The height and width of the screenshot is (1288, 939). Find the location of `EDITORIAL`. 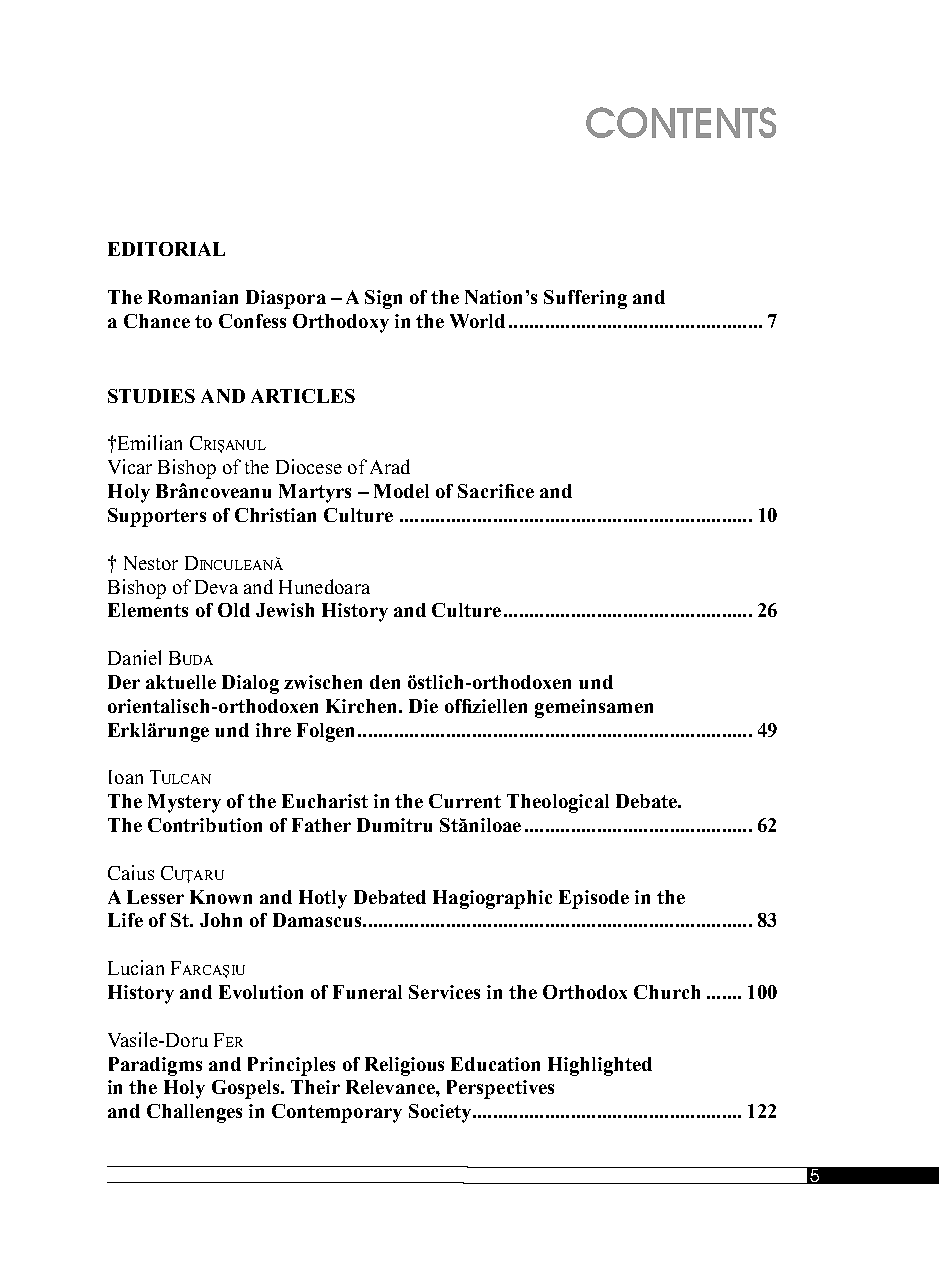

EDITORIAL is located at coordinates (166, 249).
